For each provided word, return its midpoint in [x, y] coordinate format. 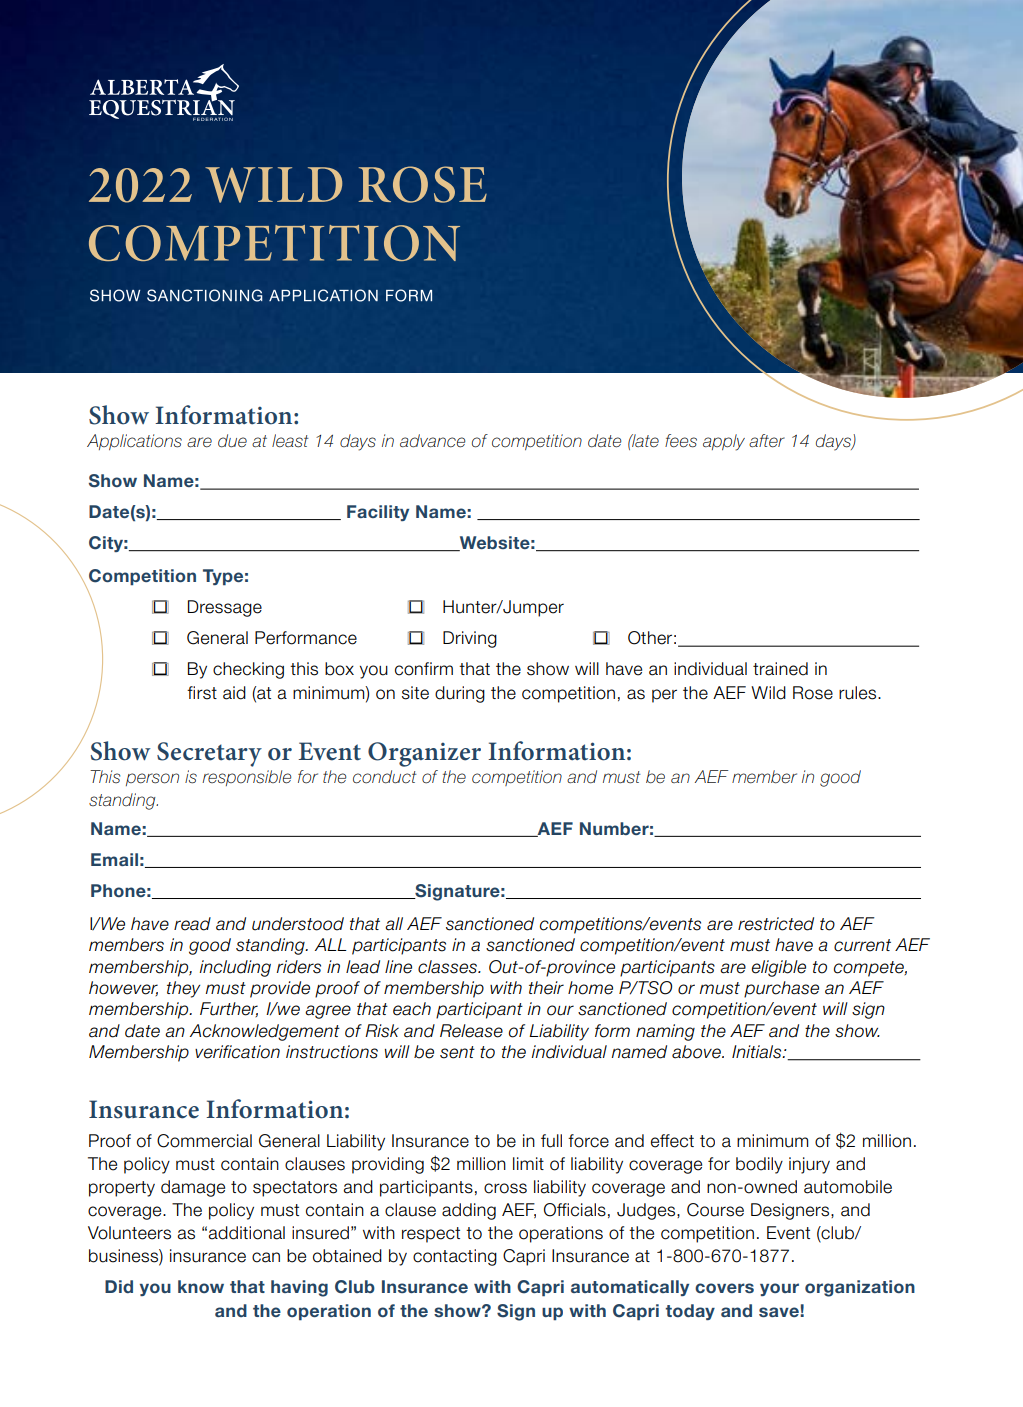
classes [448, 967]
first [202, 693]
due [232, 441]
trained [780, 669]
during [460, 694]
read [192, 924]
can [266, 1257]
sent [457, 1052]
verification [237, 1052]
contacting [455, 1257]
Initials [758, 1052]
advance [432, 441]
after [767, 441]
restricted [776, 924]
